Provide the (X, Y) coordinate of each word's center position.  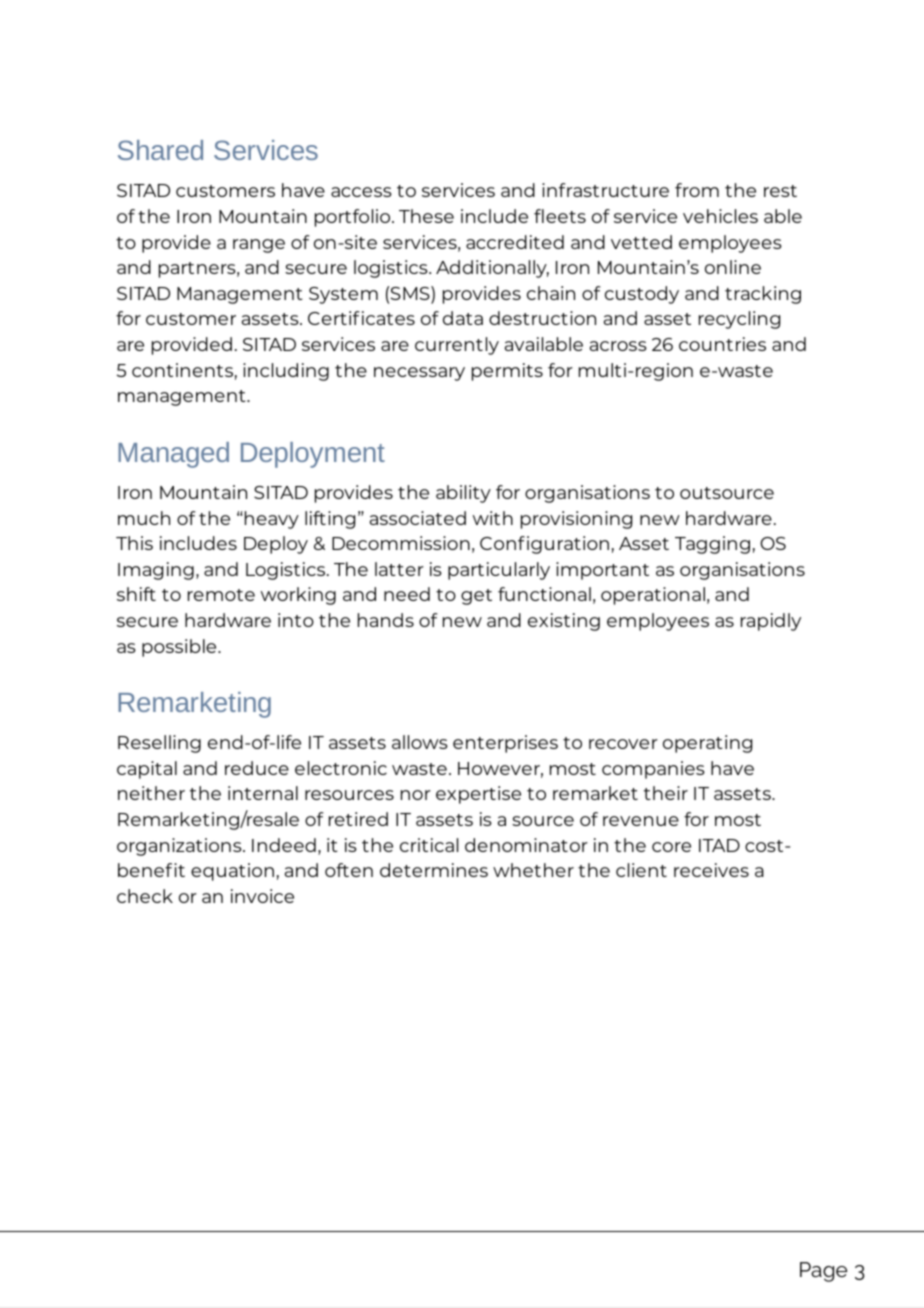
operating (707, 744)
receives (711, 870)
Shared (160, 150)
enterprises (505, 744)
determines (434, 870)
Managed (173, 455)
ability (463, 494)
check (145, 896)
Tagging (712, 545)
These (426, 216)
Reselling (159, 744)
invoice (262, 896)
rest (780, 191)
